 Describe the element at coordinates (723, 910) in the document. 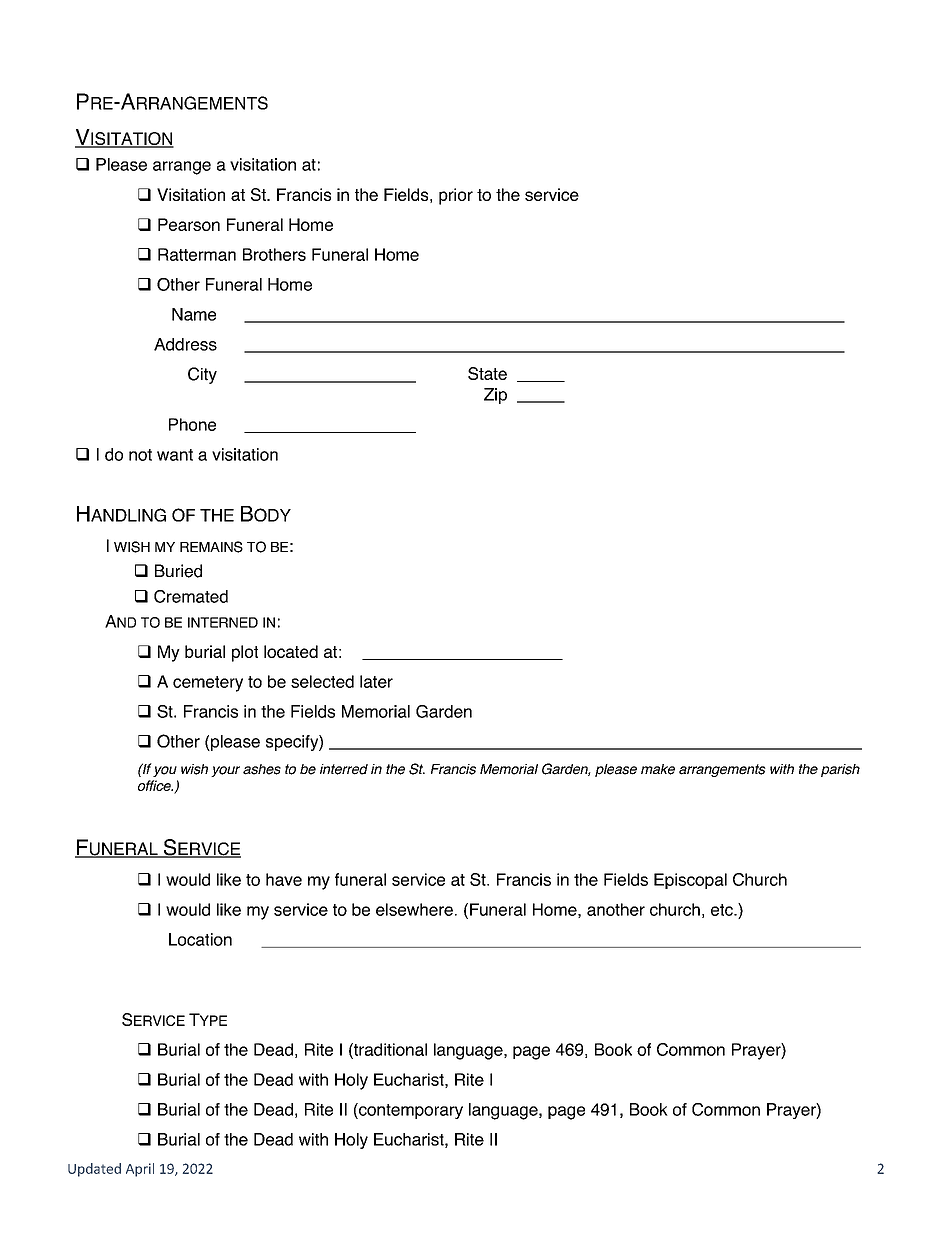

I see `etc` at that location.
